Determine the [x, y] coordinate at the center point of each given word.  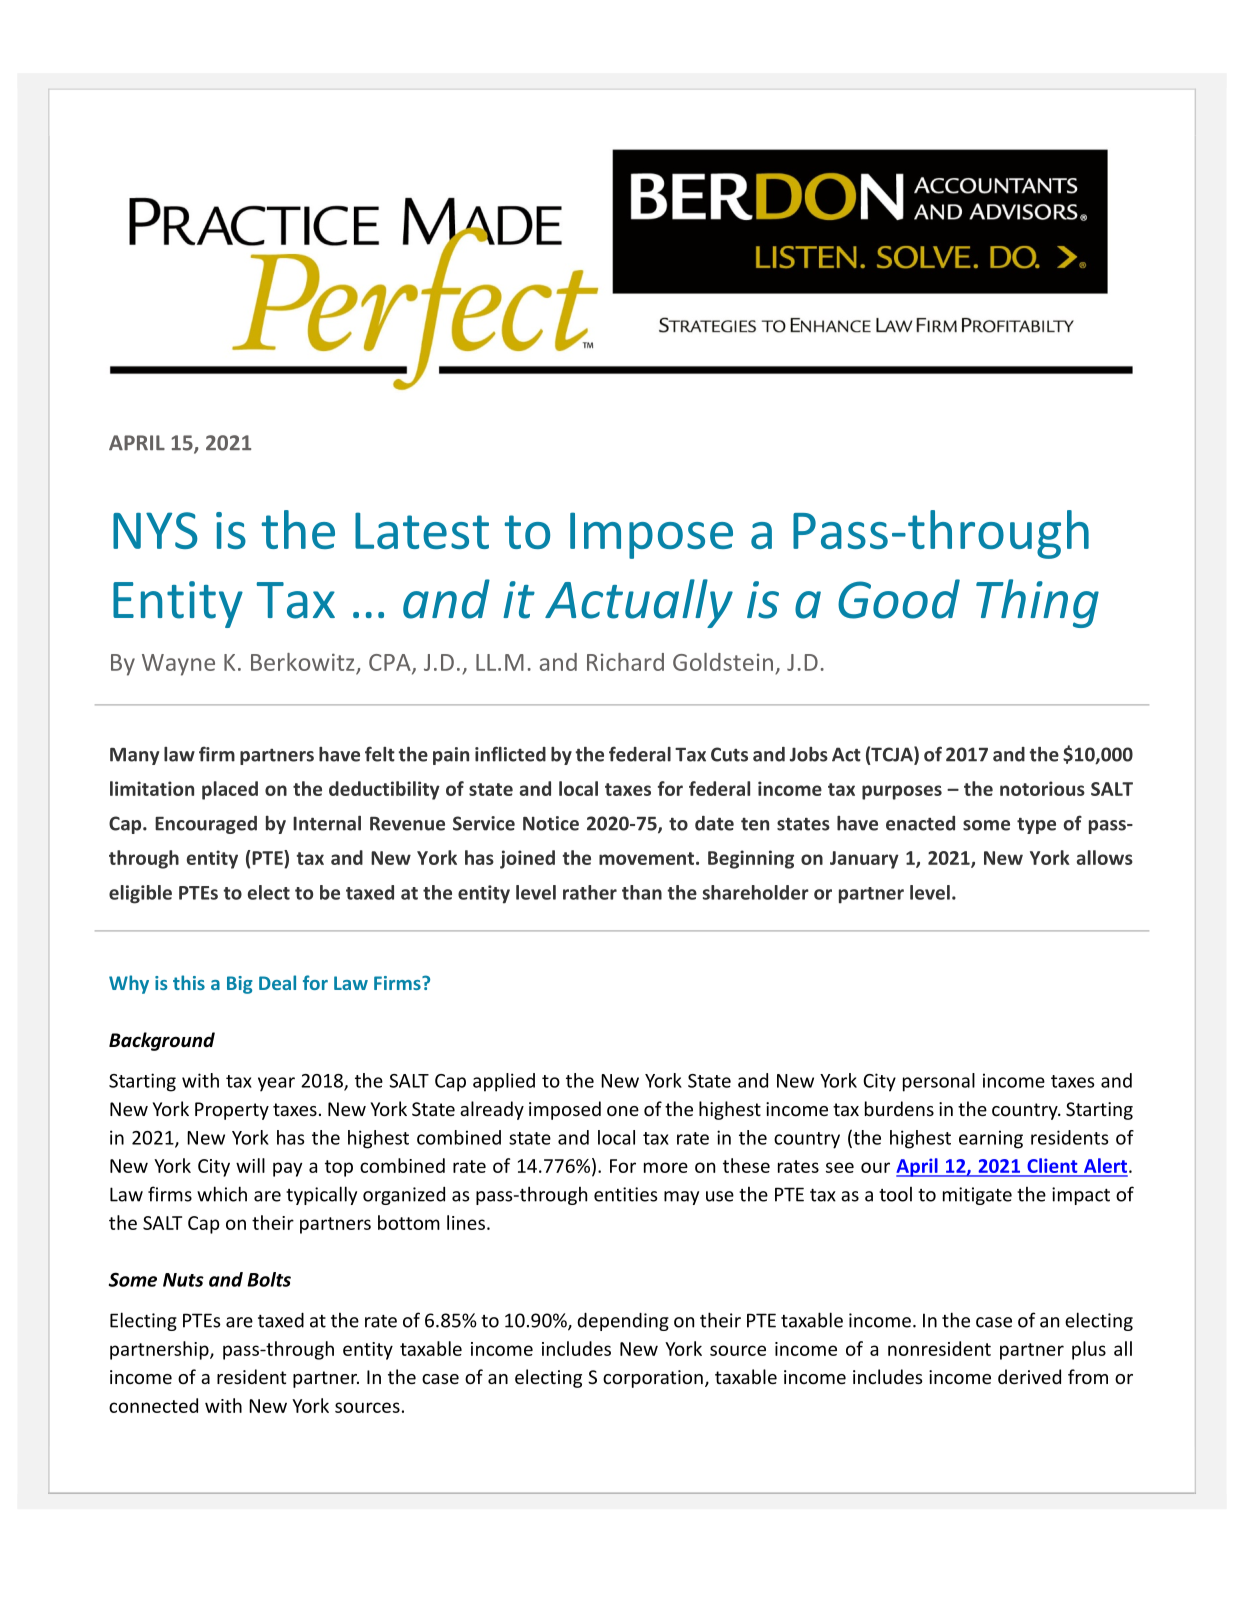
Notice [551, 823]
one [623, 1111]
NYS [155, 530]
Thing [1037, 603]
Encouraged [206, 825]
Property [232, 1111]
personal [939, 1082]
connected [153, 1405]
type [1036, 826]
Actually [639, 603]
